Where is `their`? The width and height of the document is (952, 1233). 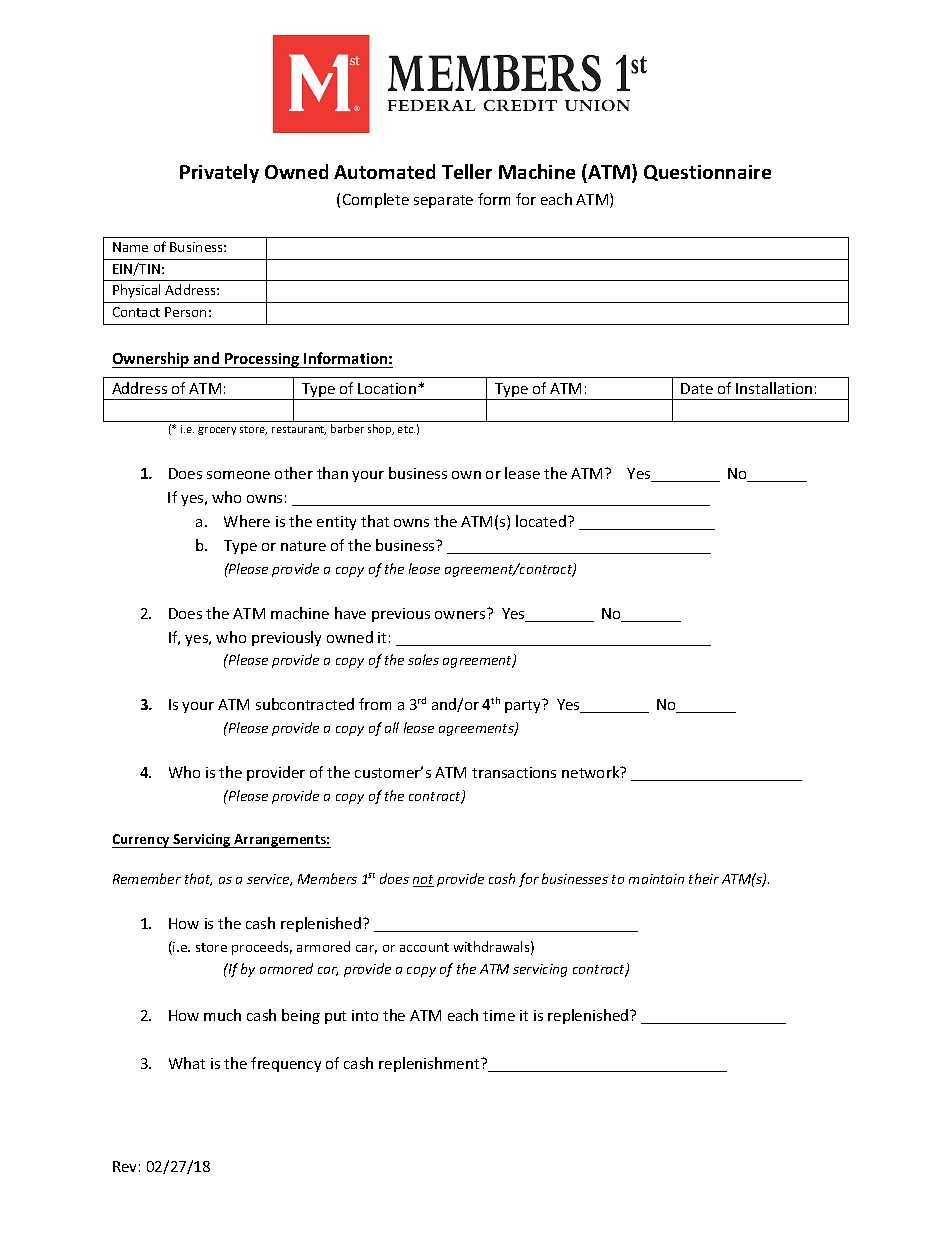
their is located at coordinates (704, 878).
